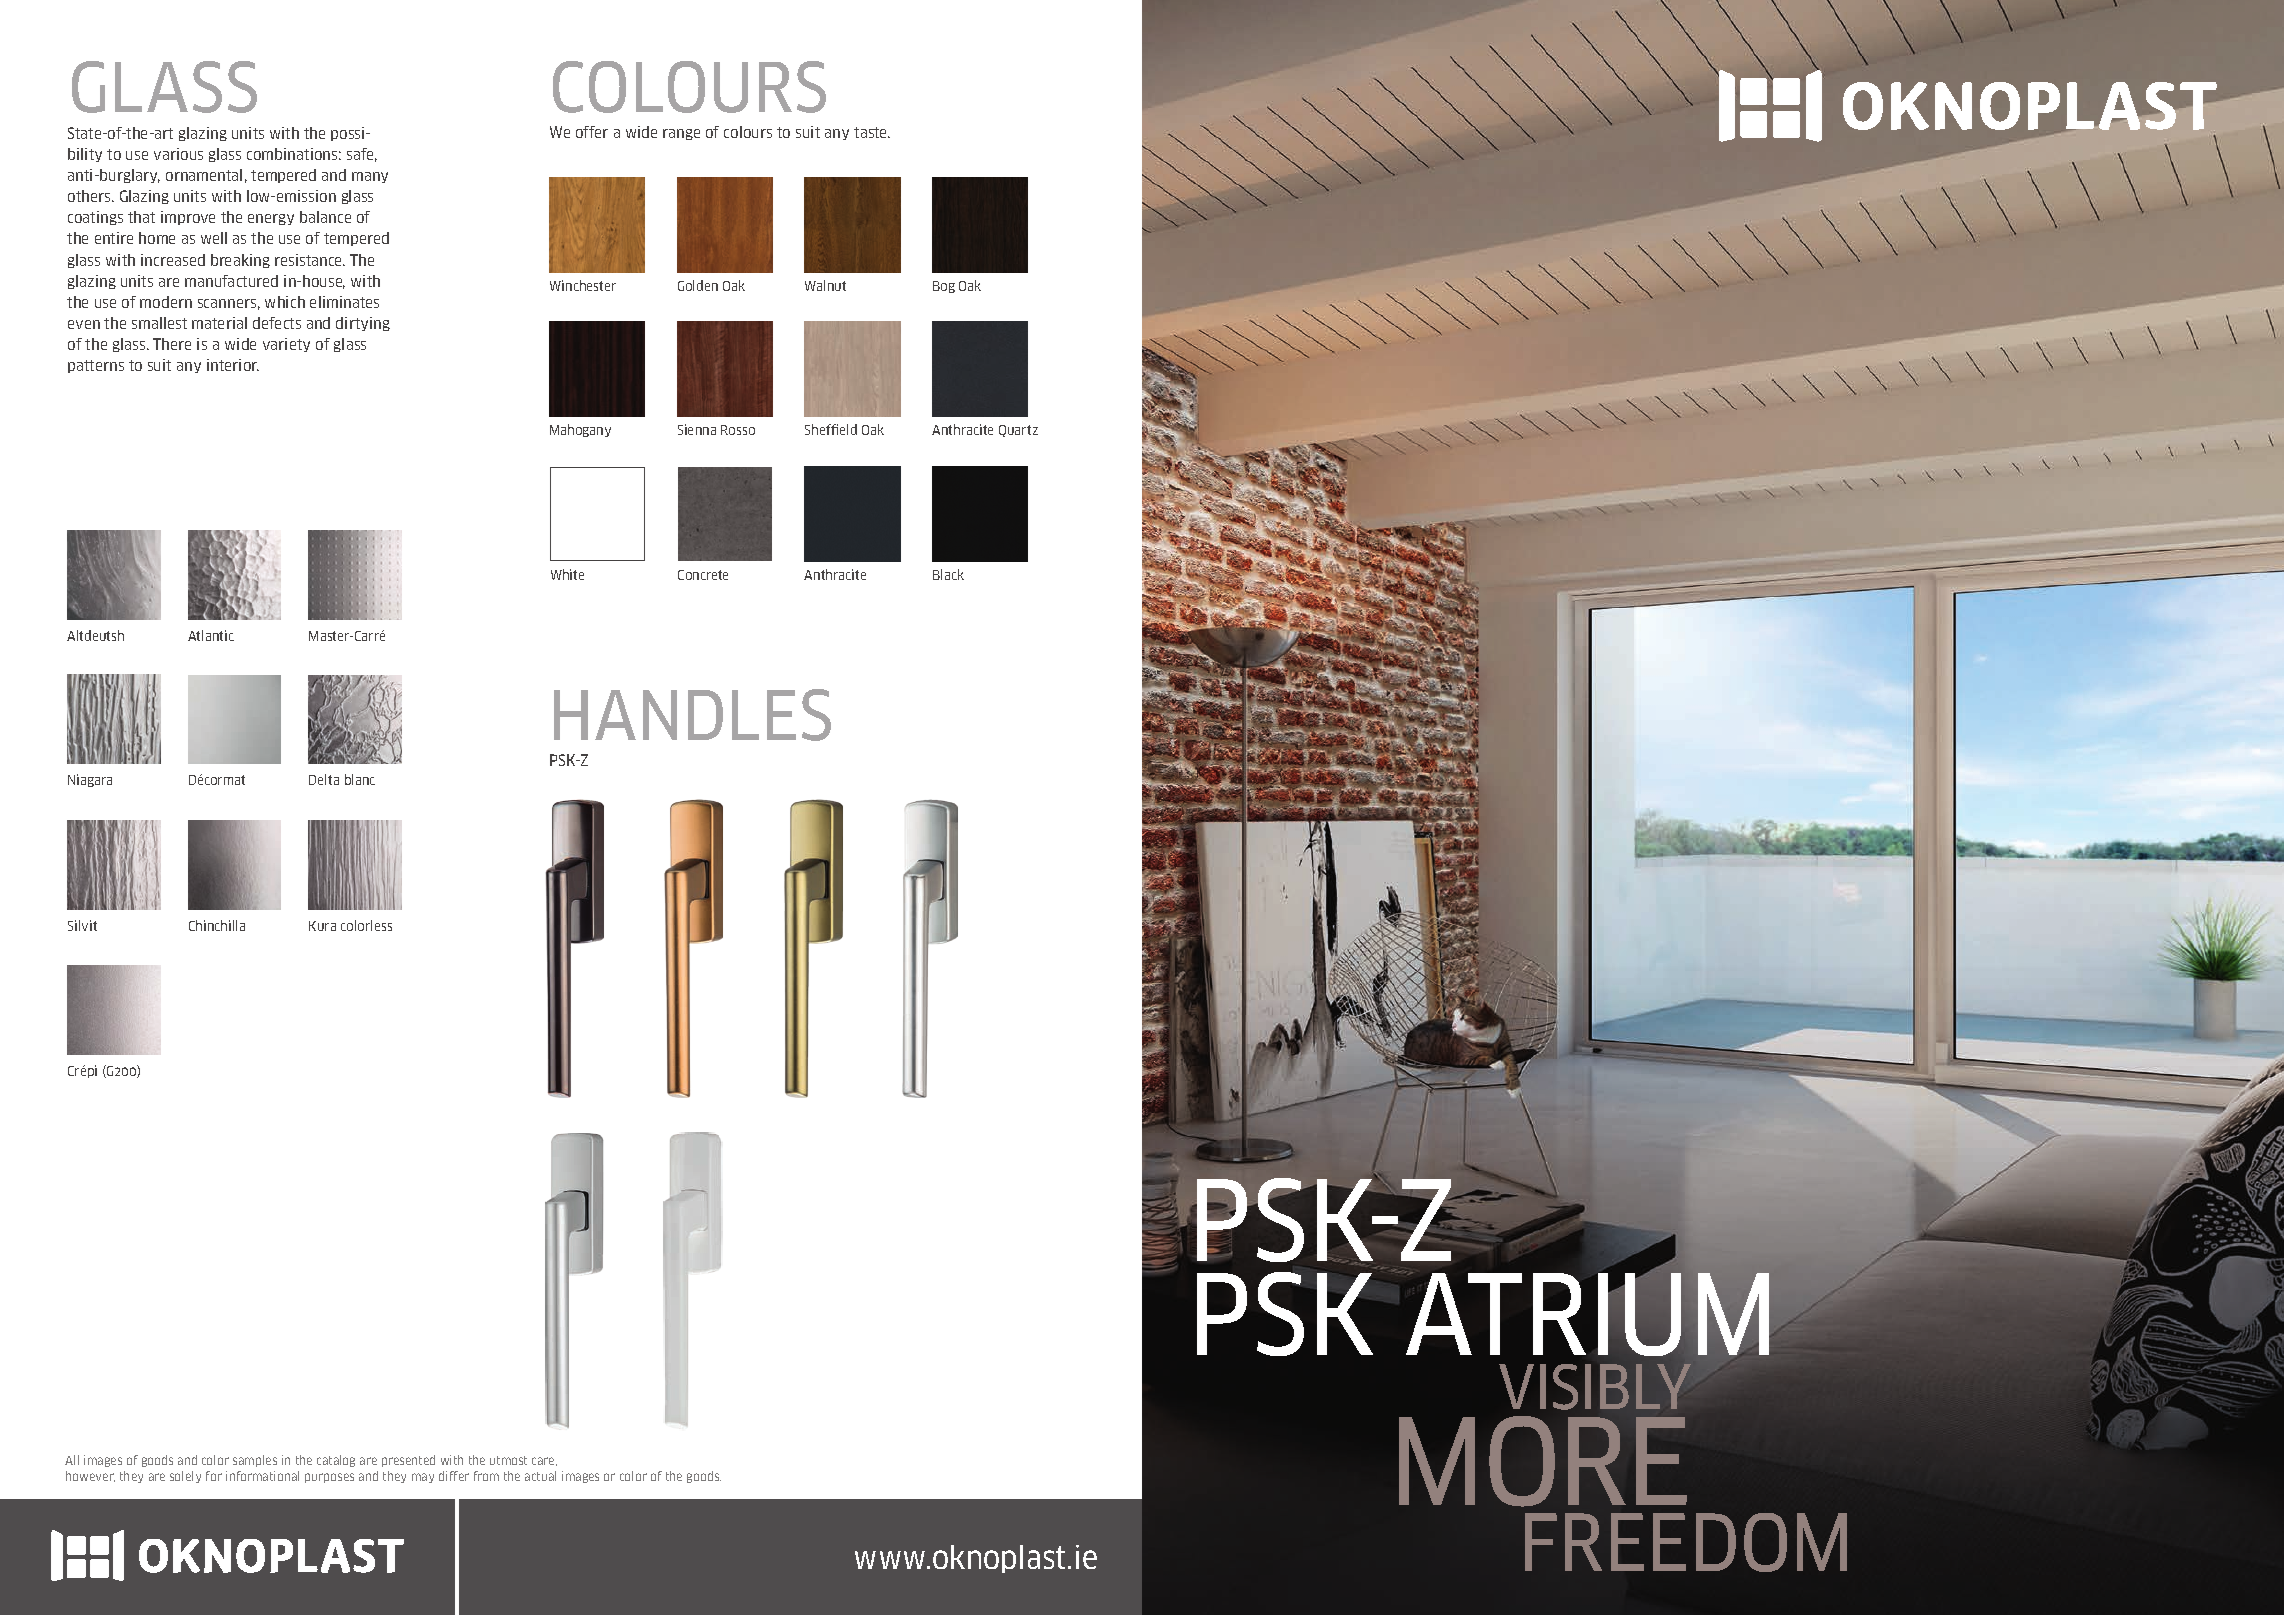 The width and height of the screenshot is (2284, 1615). What do you see at coordinates (692, 715) in the screenshot?
I see `HANDLES` at bounding box center [692, 715].
